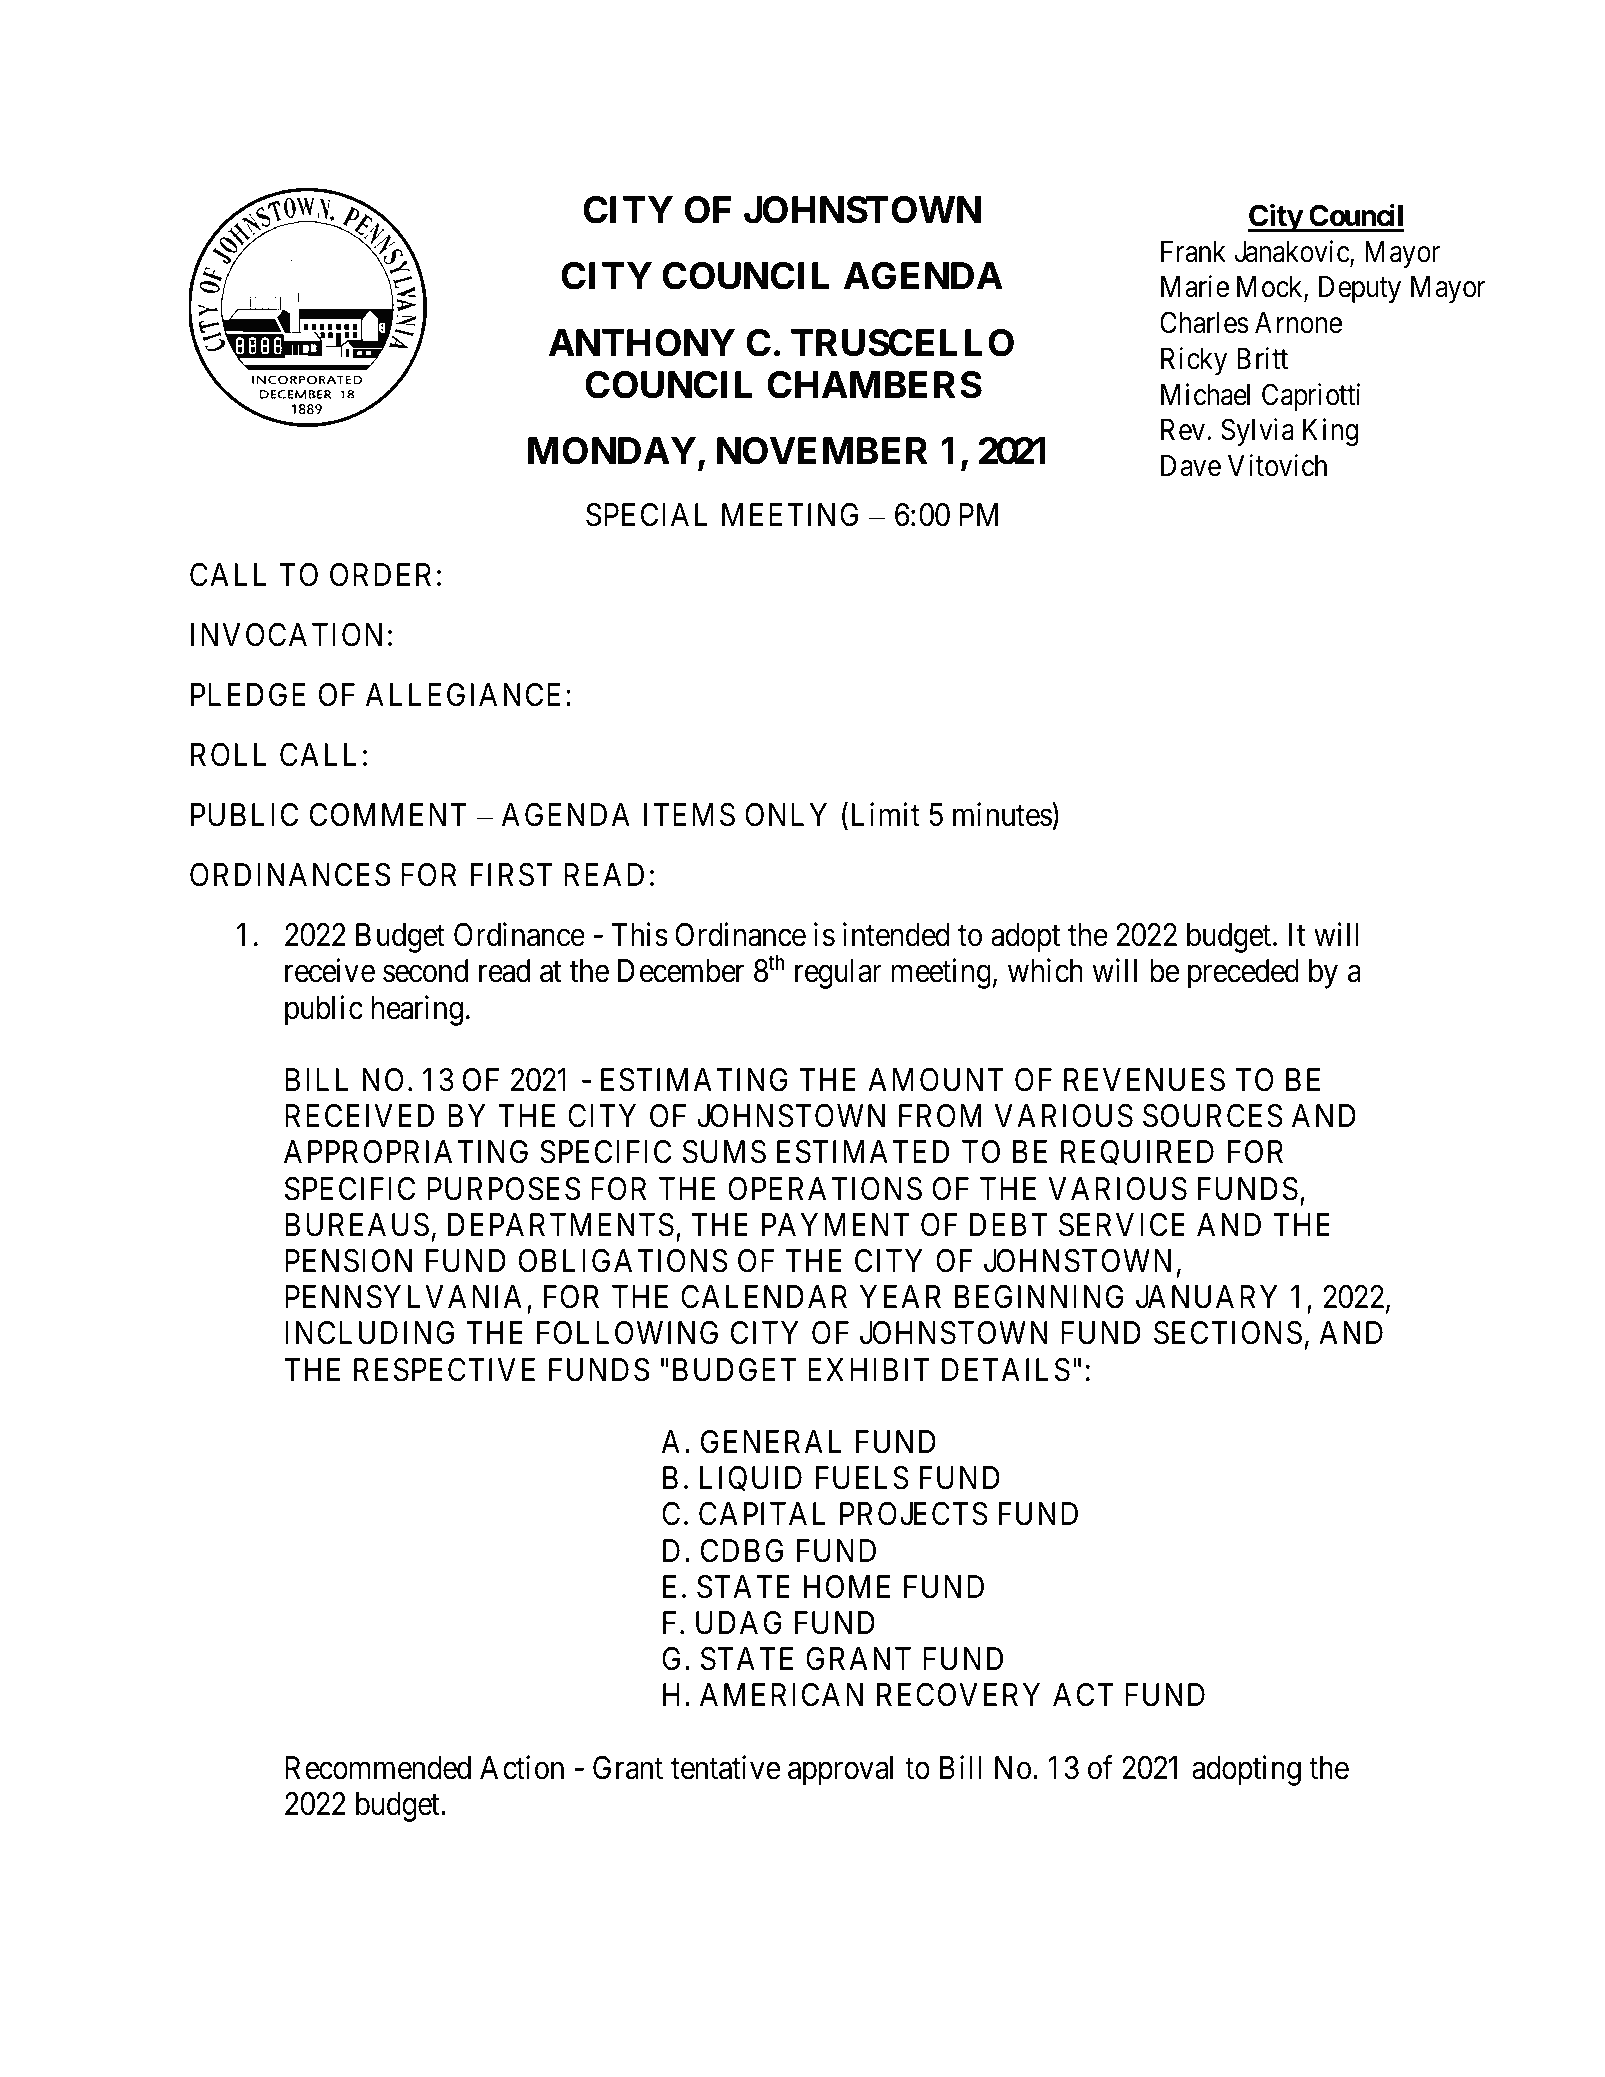 This screenshot has width=1605, height=2077. I want to click on NOVEMBER, so click(822, 451).
